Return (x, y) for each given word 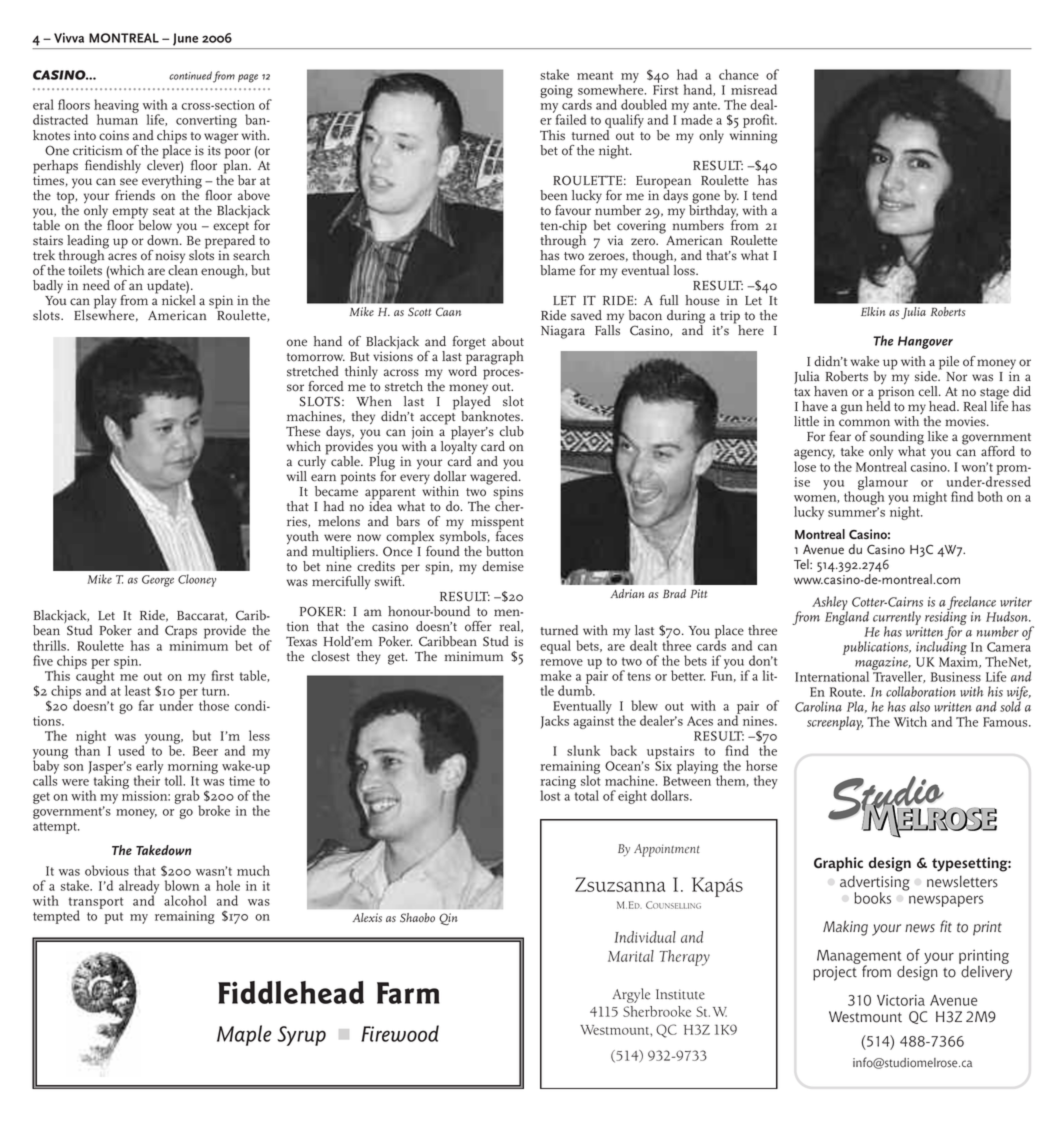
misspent (497, 524)
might (930, 498)
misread (754, 89)
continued (190, 75)
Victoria (901, 1000)
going (556, 91)
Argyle (631, 995)
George (158, 581)
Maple (244, 1035)
